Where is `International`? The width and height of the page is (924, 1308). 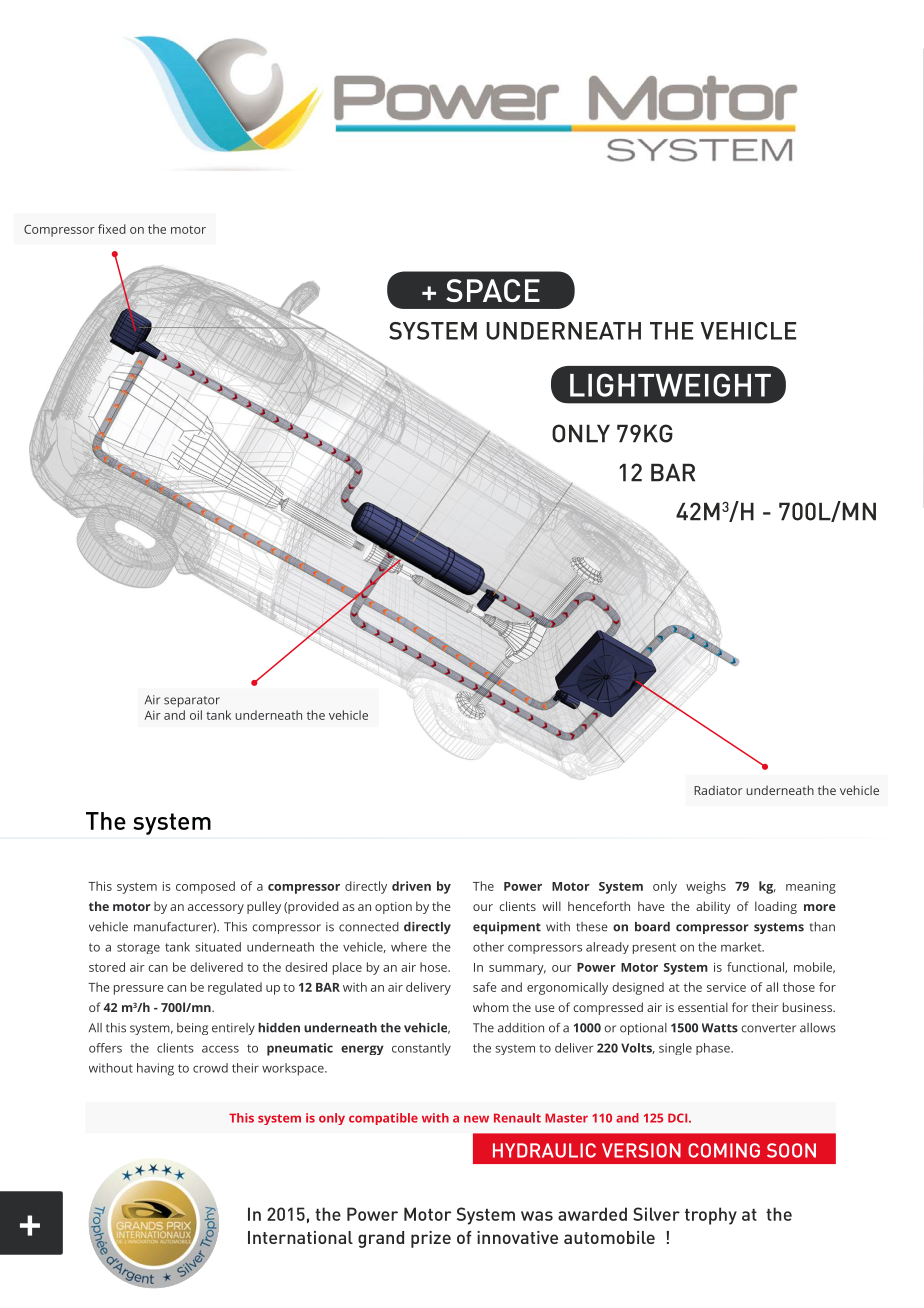 International is located at coordinates (300, 1237).
